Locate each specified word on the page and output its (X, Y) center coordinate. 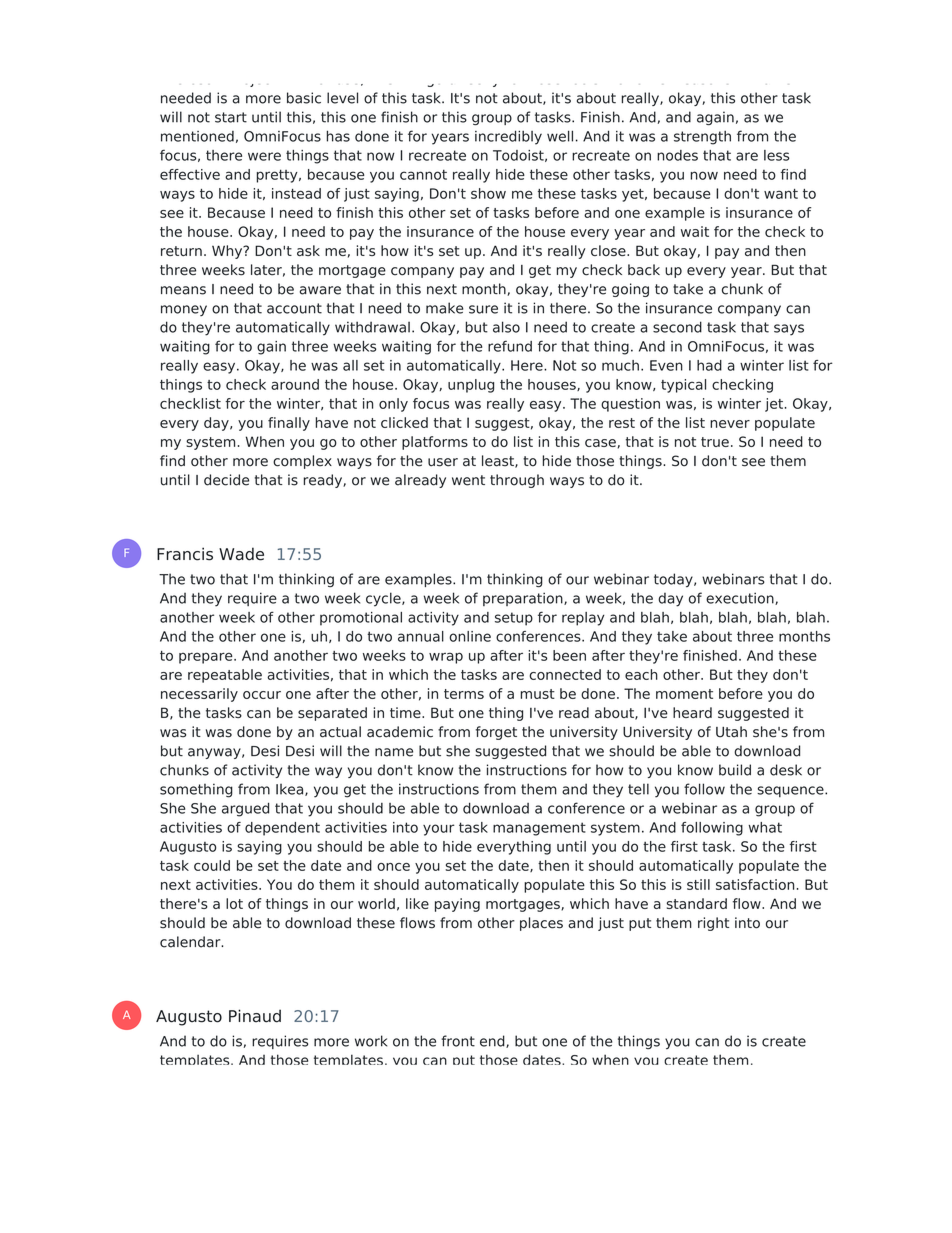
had (709, 365)
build (735, 770)
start (231, 117)
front (458, 1041)
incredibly (508, 137)
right (713, 924)
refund (510, 346)
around (295, 384)
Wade (241, 554)
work (371, 1041)
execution (741, 598)
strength (702, 138)
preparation (524, 599)
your (439, 830)
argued (245, 809)
